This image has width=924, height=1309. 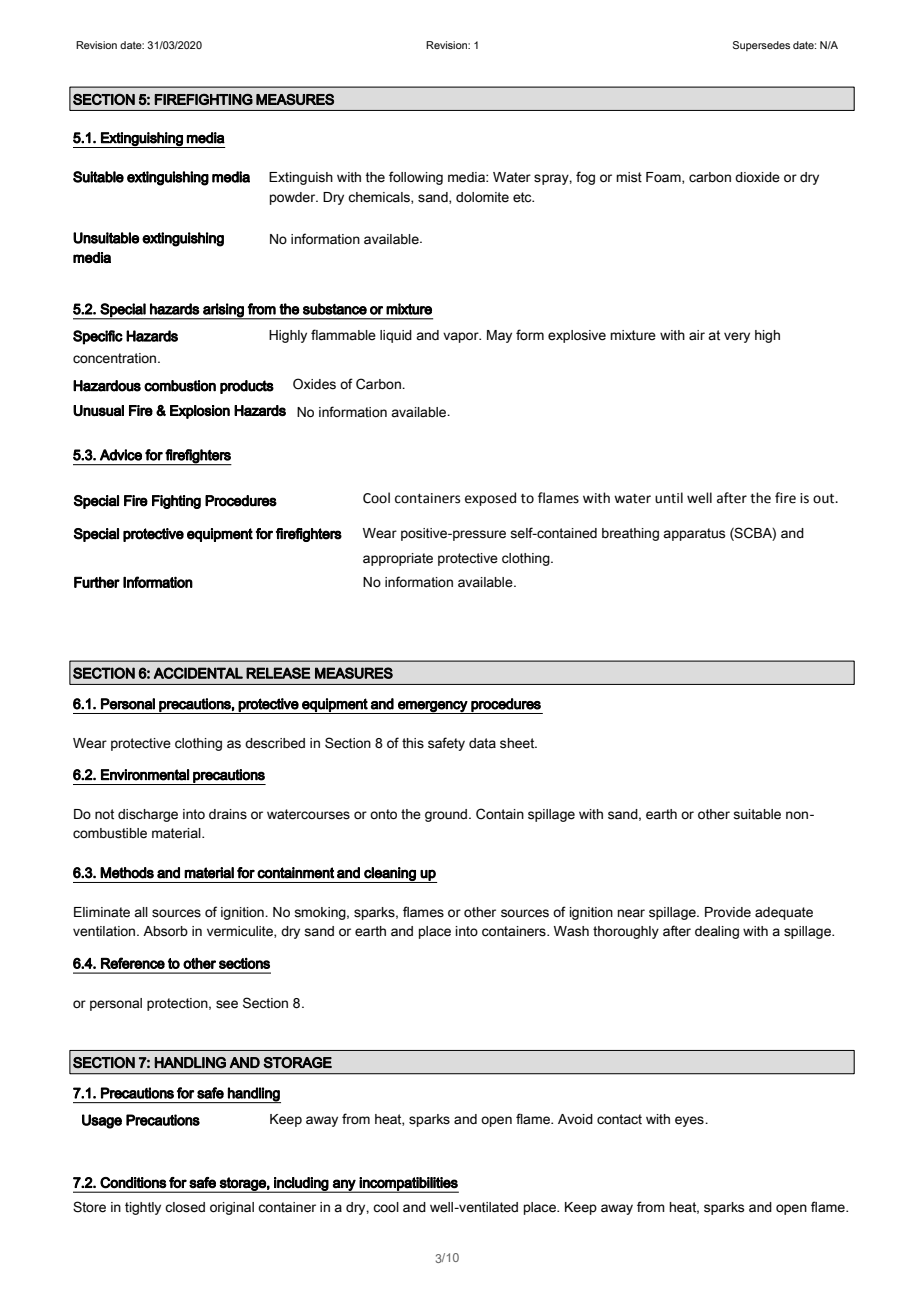 I want to click on discharge, so click(x=148, y=815).
